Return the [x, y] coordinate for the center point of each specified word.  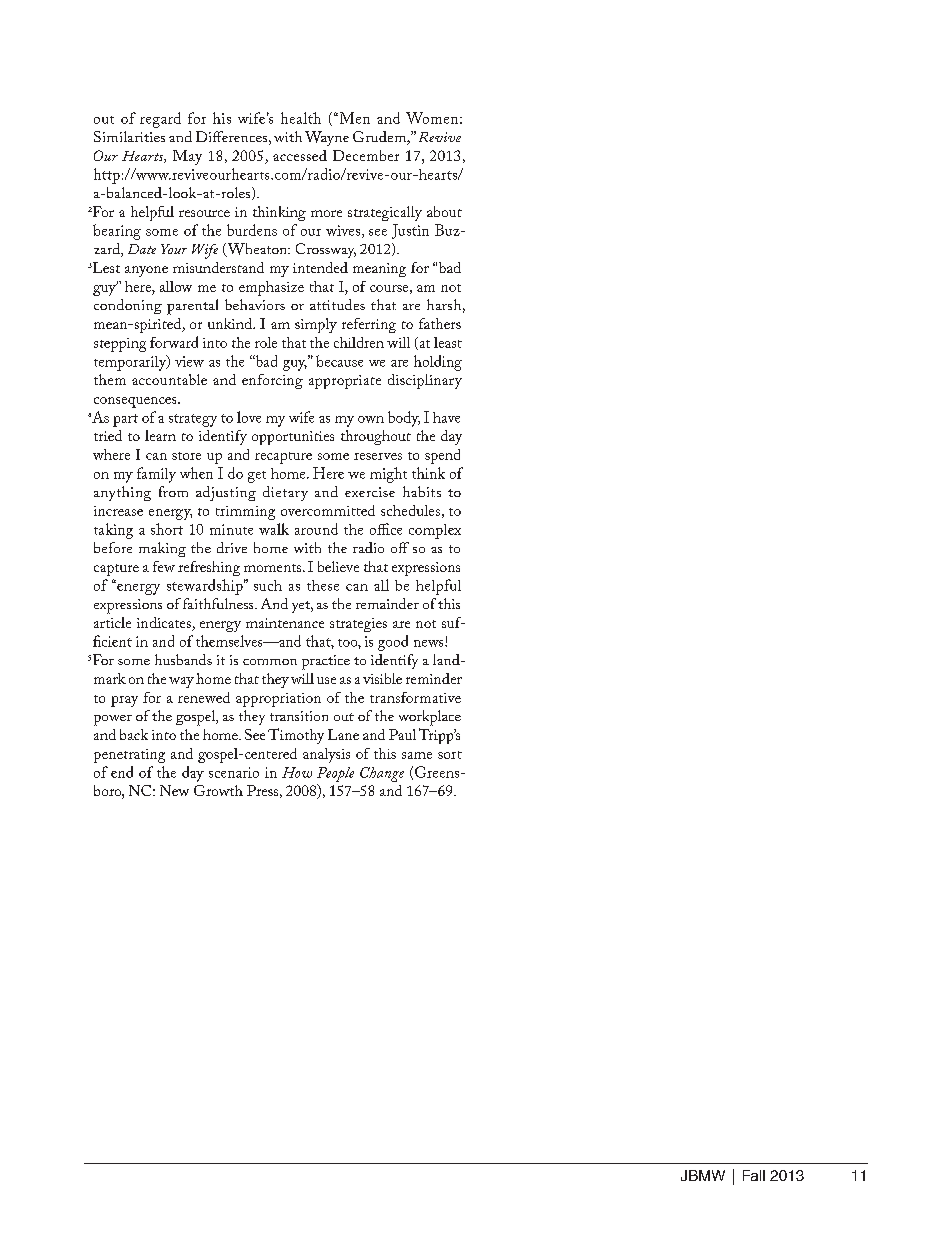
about [444, 211]
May [187, 157]
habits [422, 491]
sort [450, 755]
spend [442, 456]
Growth [218, 790]
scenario [234, 772]
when [196, 473]
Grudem [380, 138]
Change [382, 774]
